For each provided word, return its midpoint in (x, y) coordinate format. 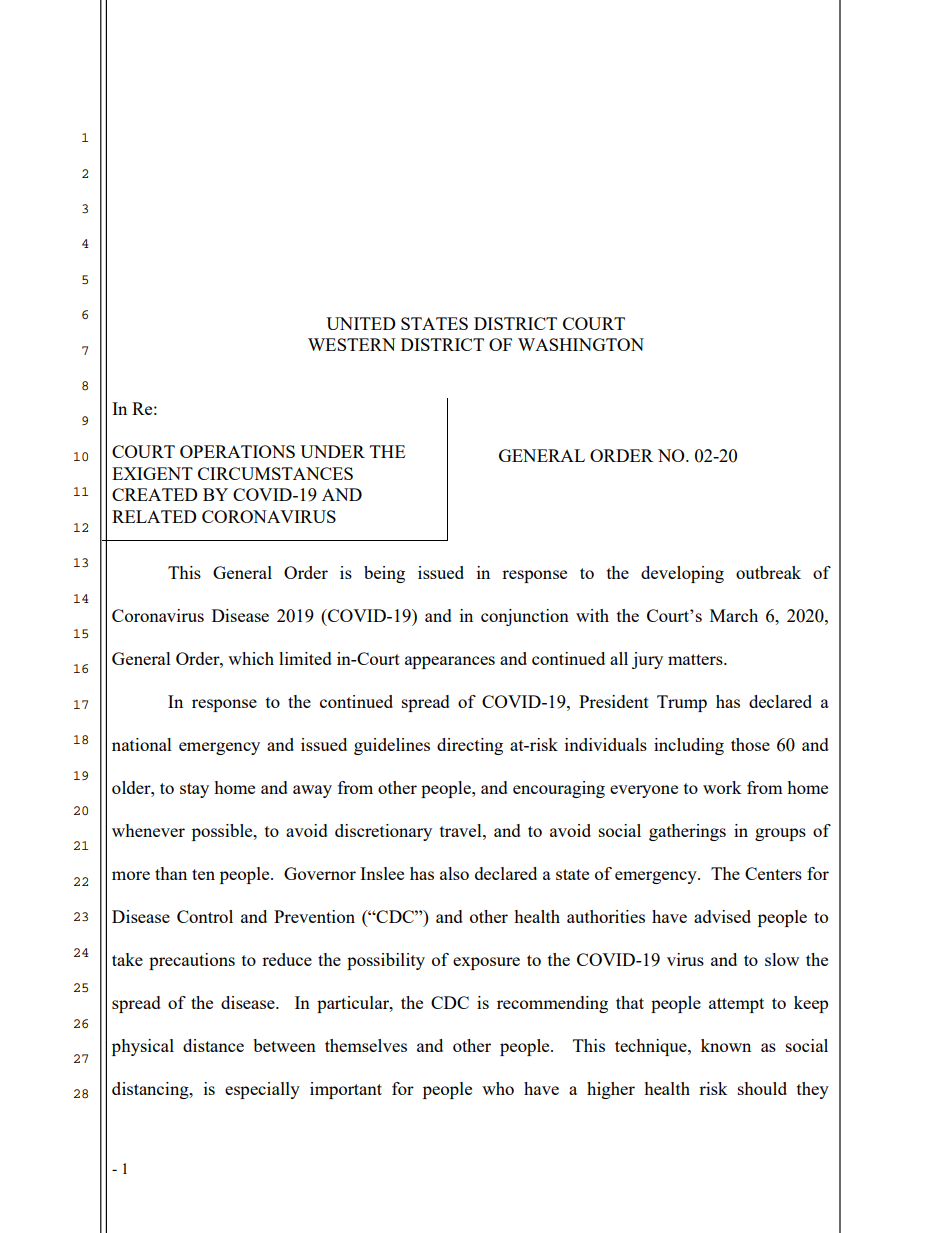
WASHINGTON (581, 344)
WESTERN (352, 344)
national (142, 744)
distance (213, 1045)
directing (470, 746)
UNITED (361, 323)
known (726, 1045)
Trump (682, 703)
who (498, 1088)
